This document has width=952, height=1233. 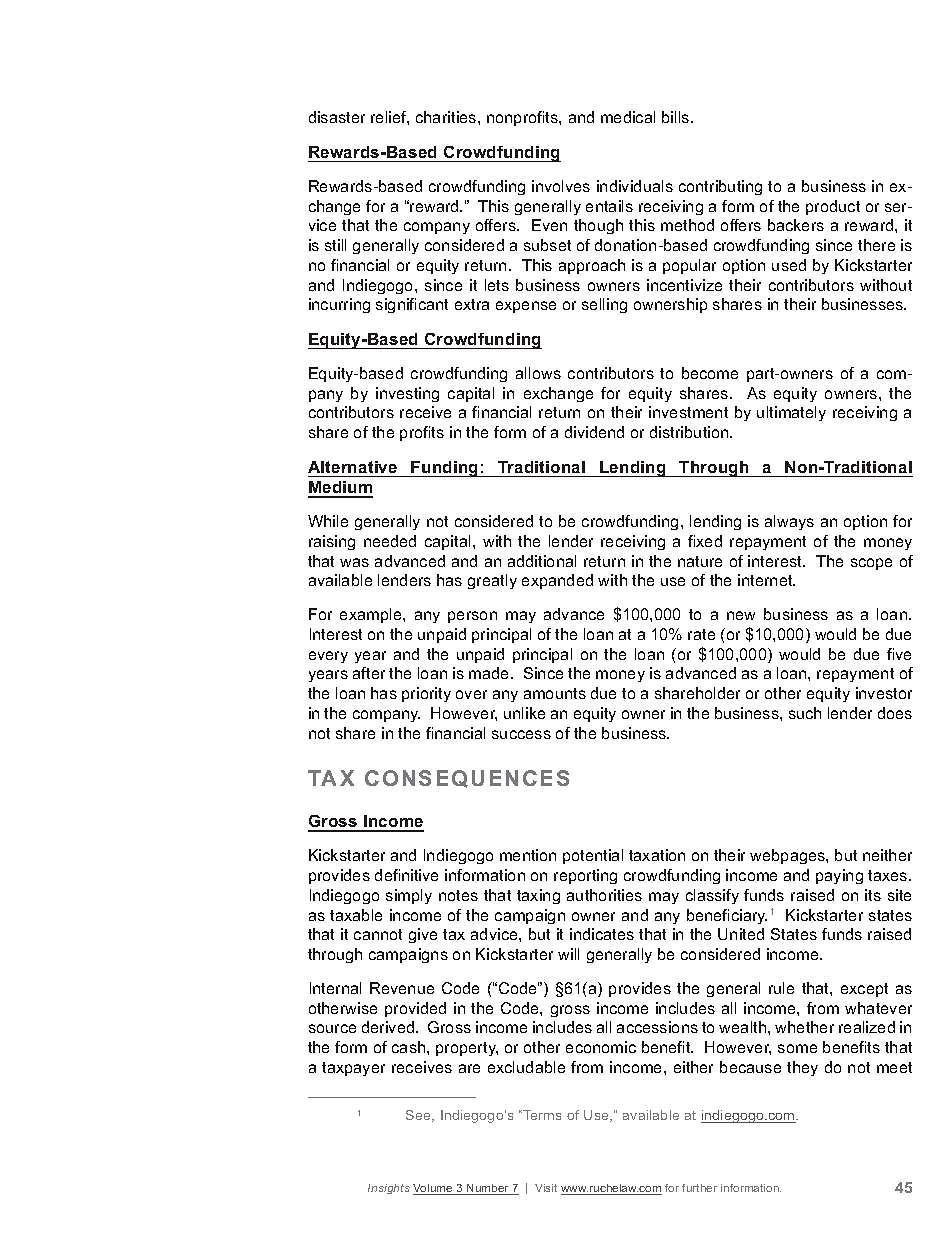 What do you see at coordinates (389, 1189) in the document?
I see `Insights` at bounding box center [389, 1189].
